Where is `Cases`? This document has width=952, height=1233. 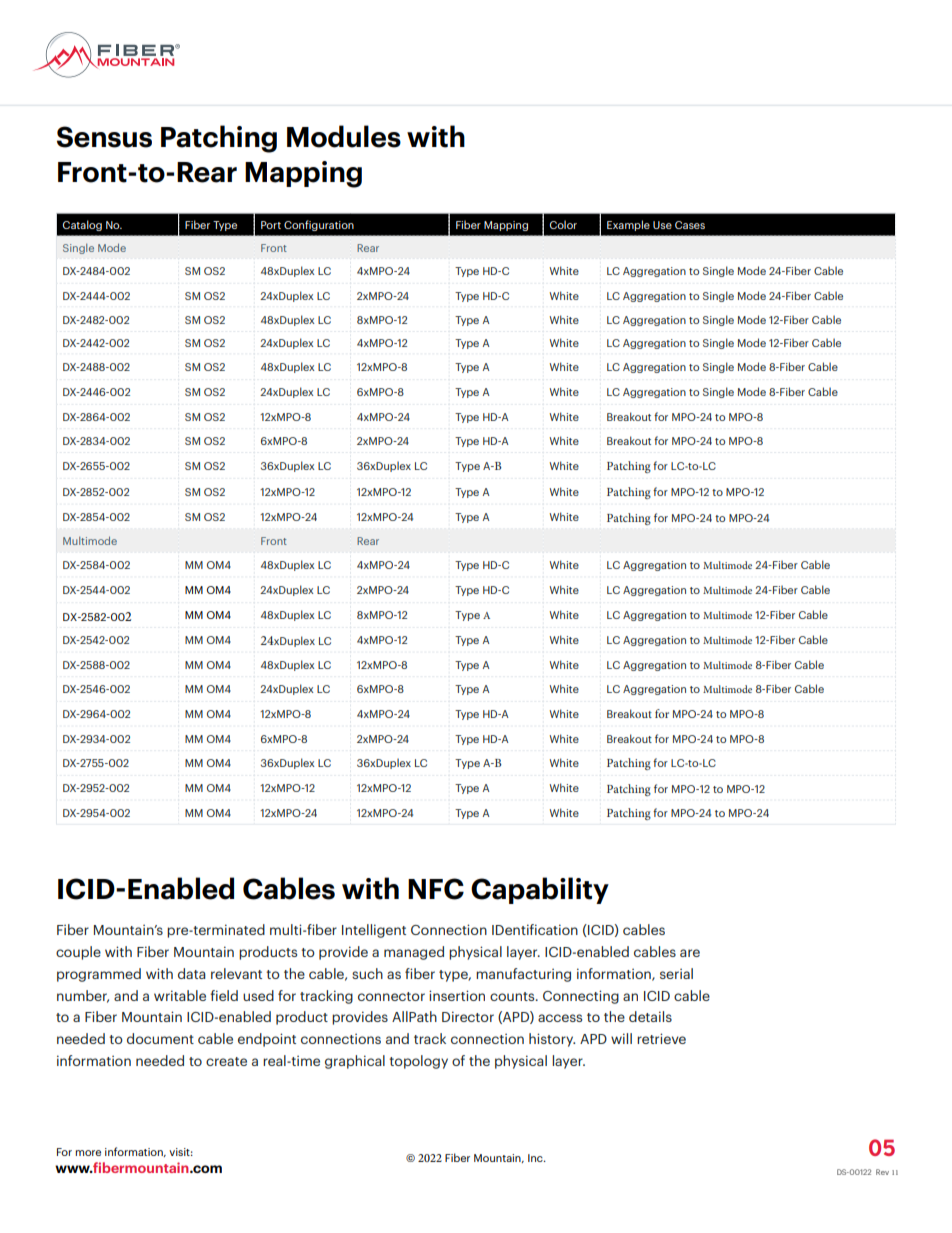 Cases is located at coordinates (690, 225).
